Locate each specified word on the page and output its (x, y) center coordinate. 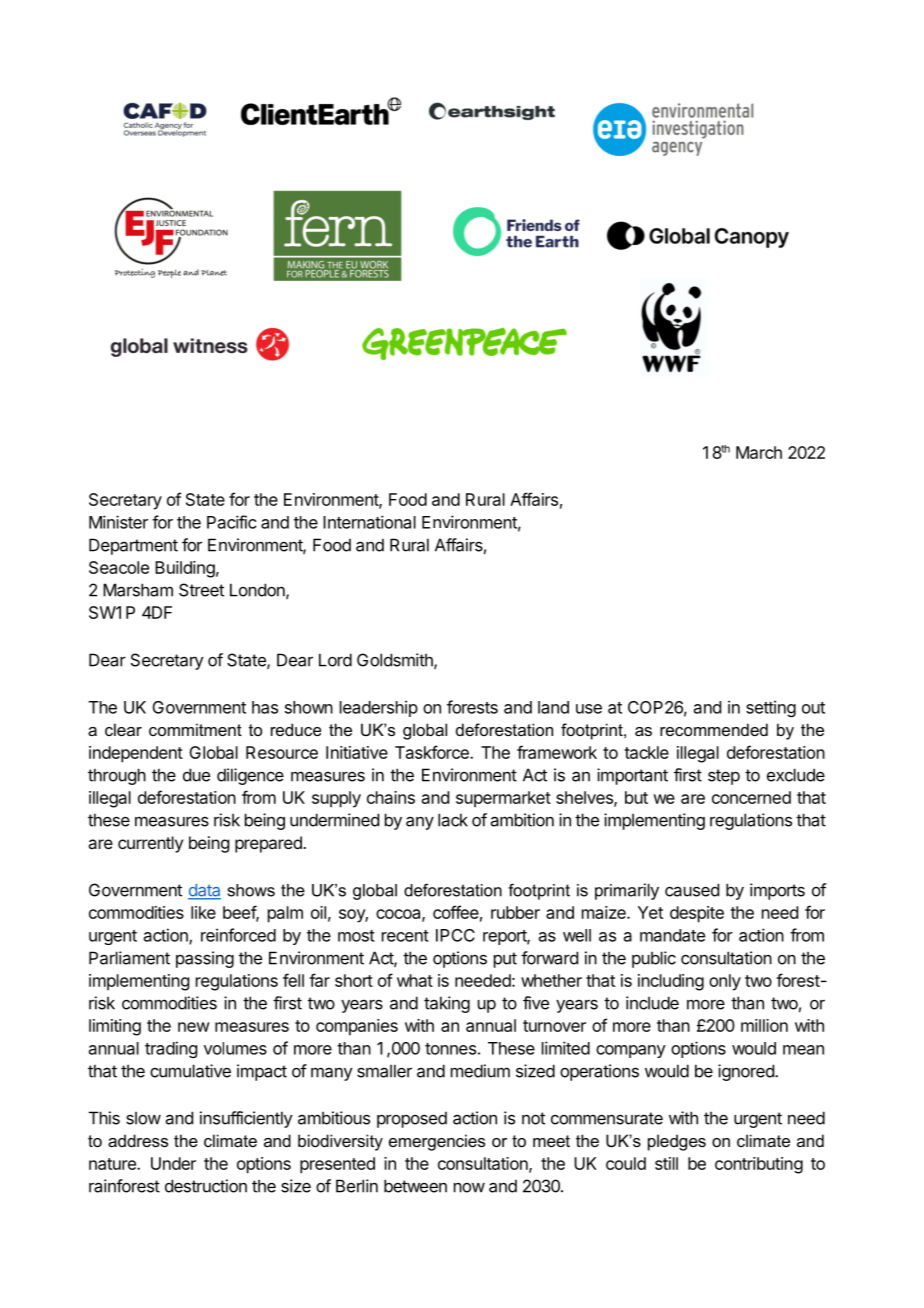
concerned (751, 797)
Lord (335, 660)
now (469, 1188)
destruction (206, 1186)
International (369, 522)
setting (771, 708)
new (194, 1027)
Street (201, 590)
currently (150, 844)
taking (447, 1004)
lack (453, 820)
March (759, 452)
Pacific (232, 522)
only (725, 982)
